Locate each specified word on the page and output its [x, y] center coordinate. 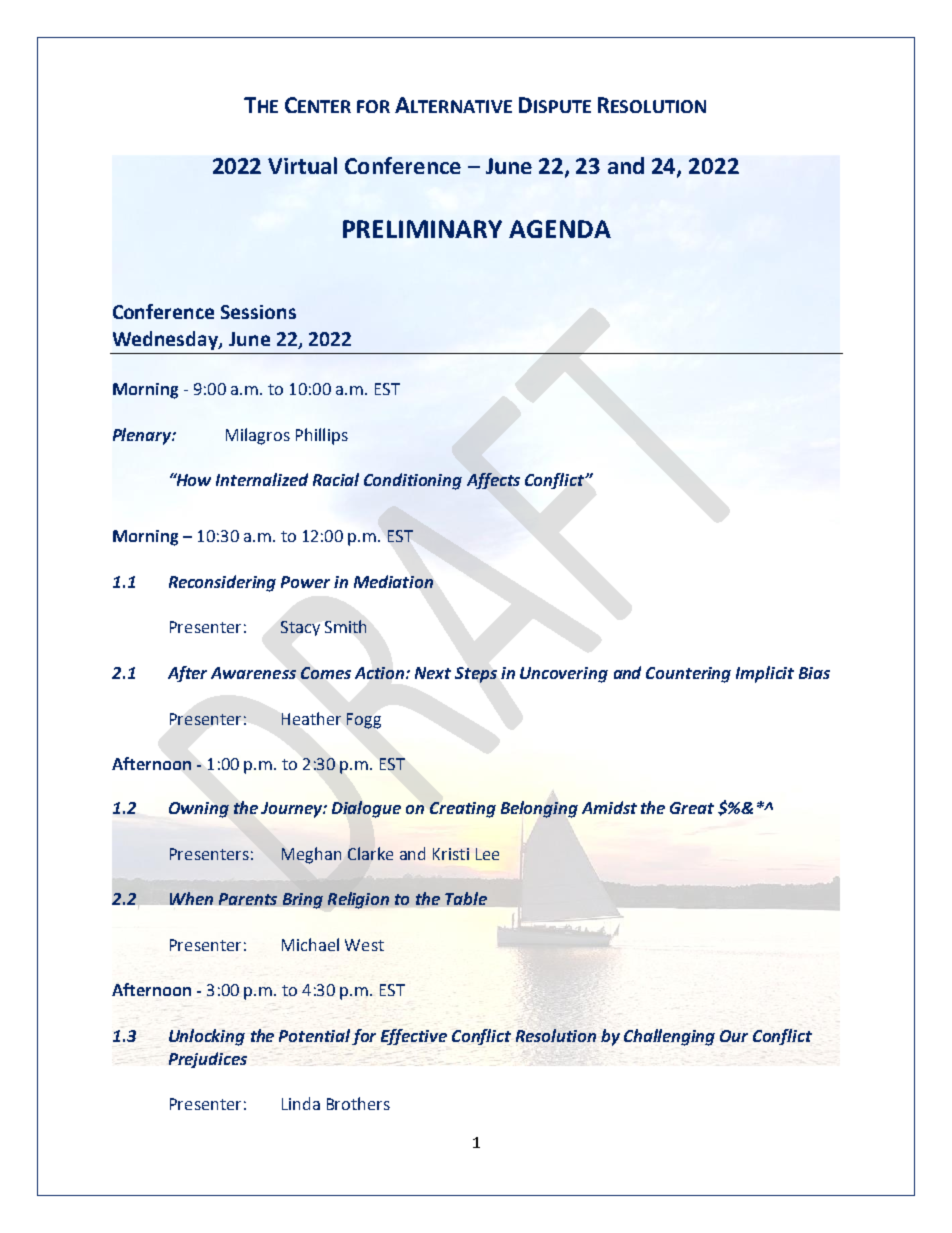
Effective [414, 1037]
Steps [476, 675]
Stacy [300, 628]
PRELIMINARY [422, 229]
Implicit [765, 674]
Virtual [302, 165]
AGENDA [560, 229]
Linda [301, 1103]
